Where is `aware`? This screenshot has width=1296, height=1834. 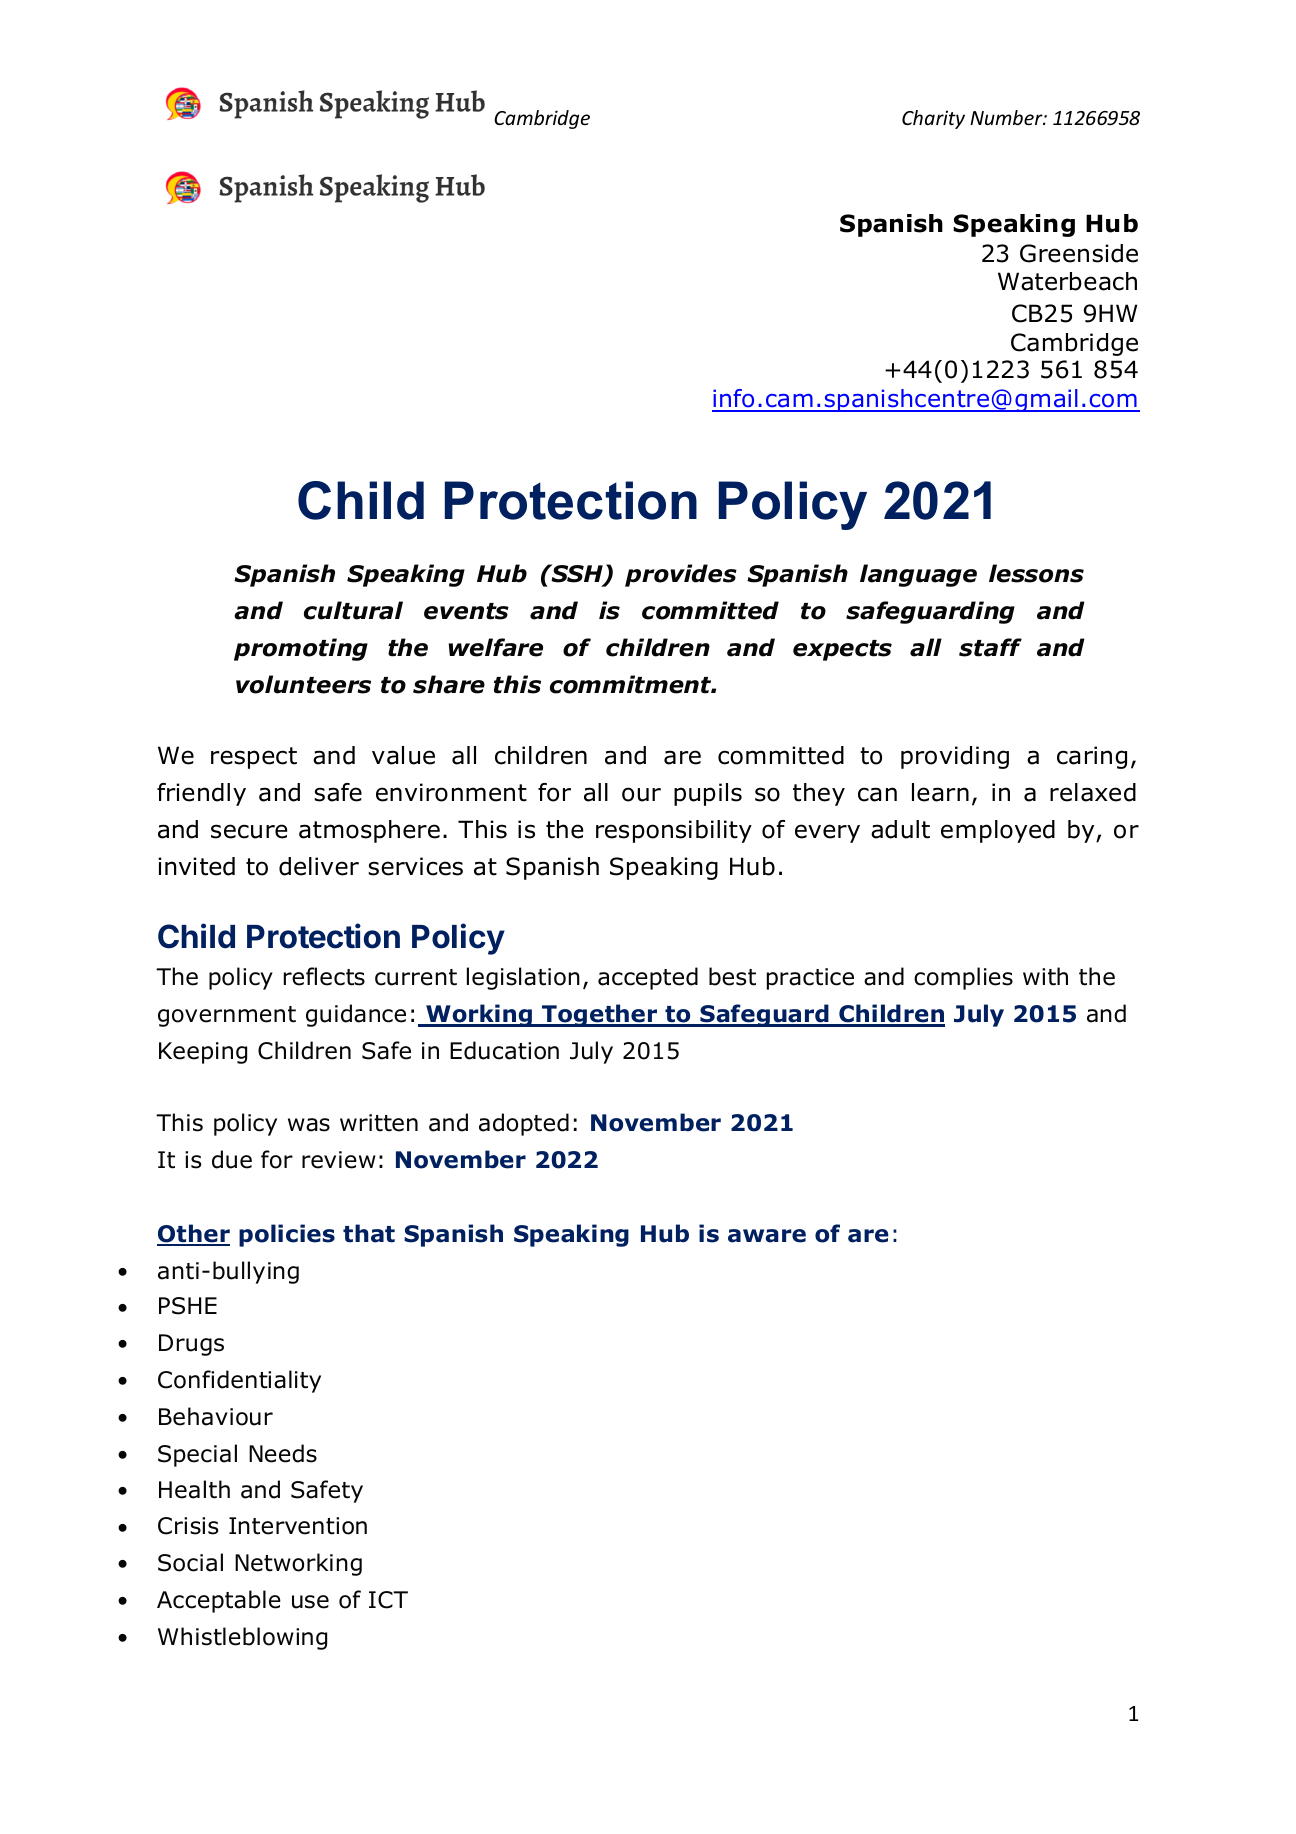
aware is located at coordinates (767, 1236).
